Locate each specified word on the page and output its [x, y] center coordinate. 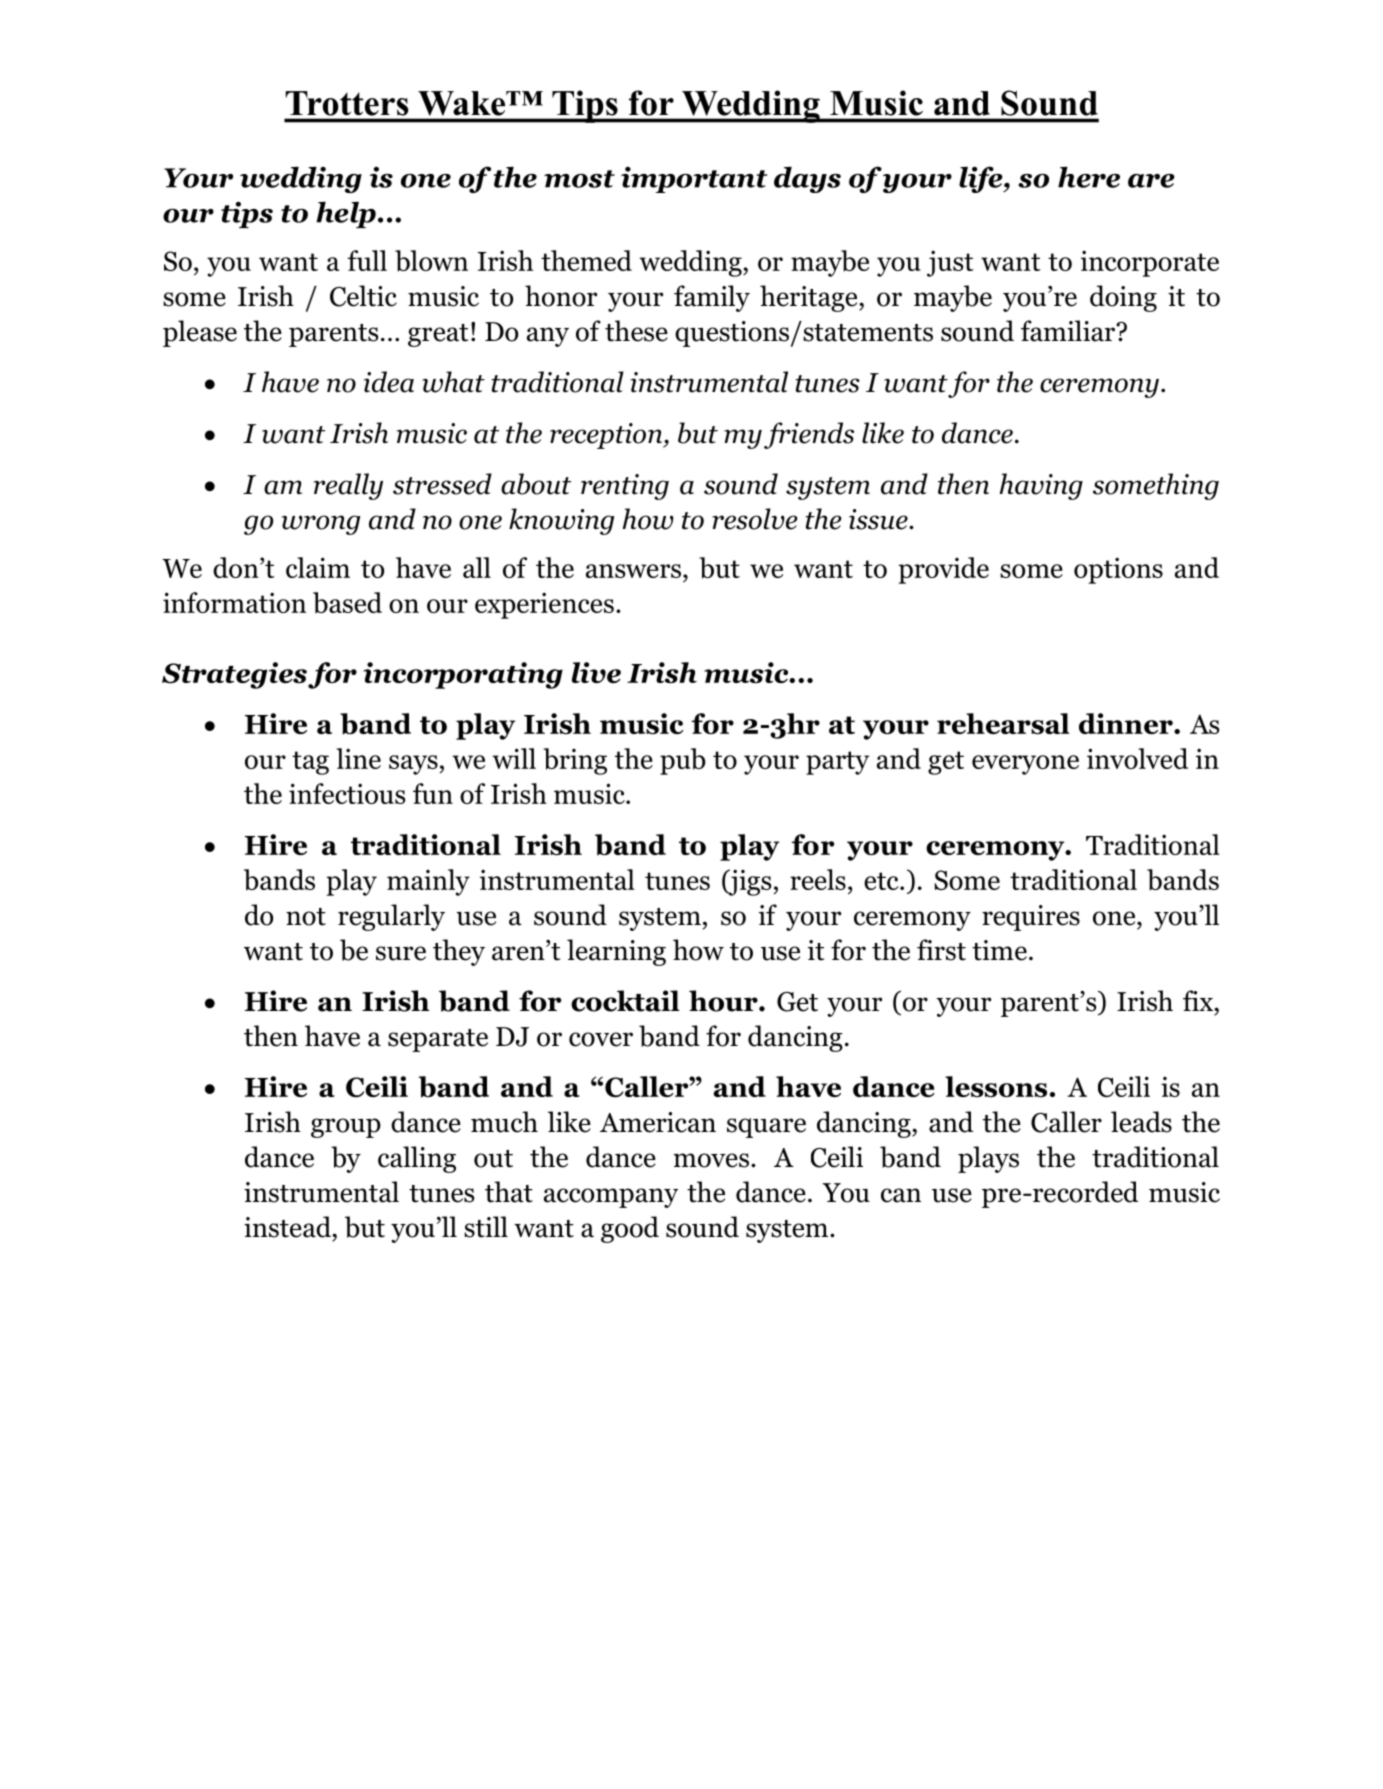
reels [818, 879]
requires [1031, 918]
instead [288, 1227]
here [1089, 177]
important [694, 180]
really [348, 486]
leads [1141, 1122]
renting [625, 487]
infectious [347, 793]
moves [711, 1160]
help [346, 215]
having [1041, 486]
